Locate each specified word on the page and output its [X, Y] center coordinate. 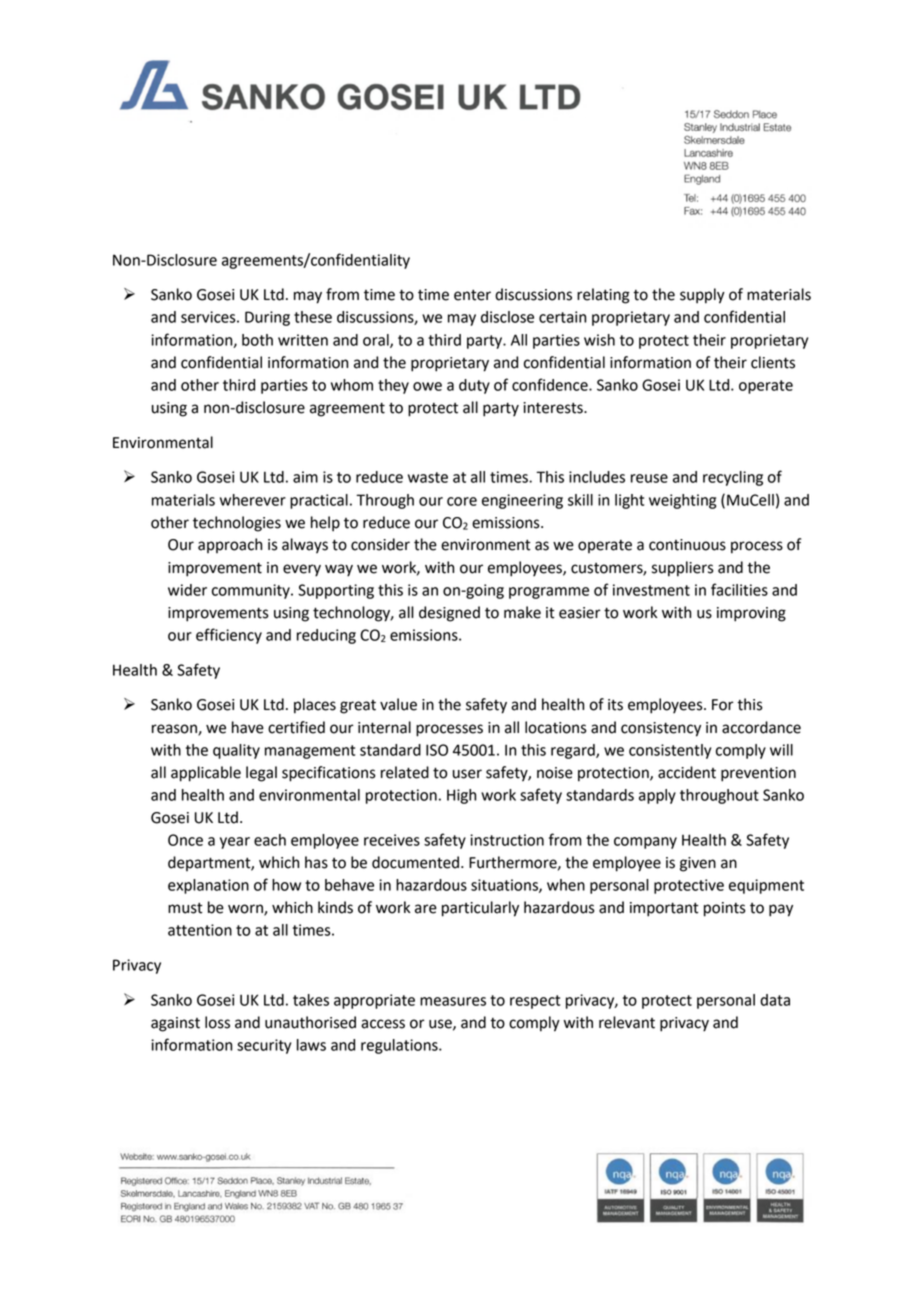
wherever [253, 500]
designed [449, 614]
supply [702, 296]
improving [751, 614]
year [235, 843]
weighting [682, 501]
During [267, 318]
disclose [507, 317]
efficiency [229, 636]
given [698, 864]
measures [453, 1001]
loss [217, 1022]
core [462, 501]
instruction [507, 840]
